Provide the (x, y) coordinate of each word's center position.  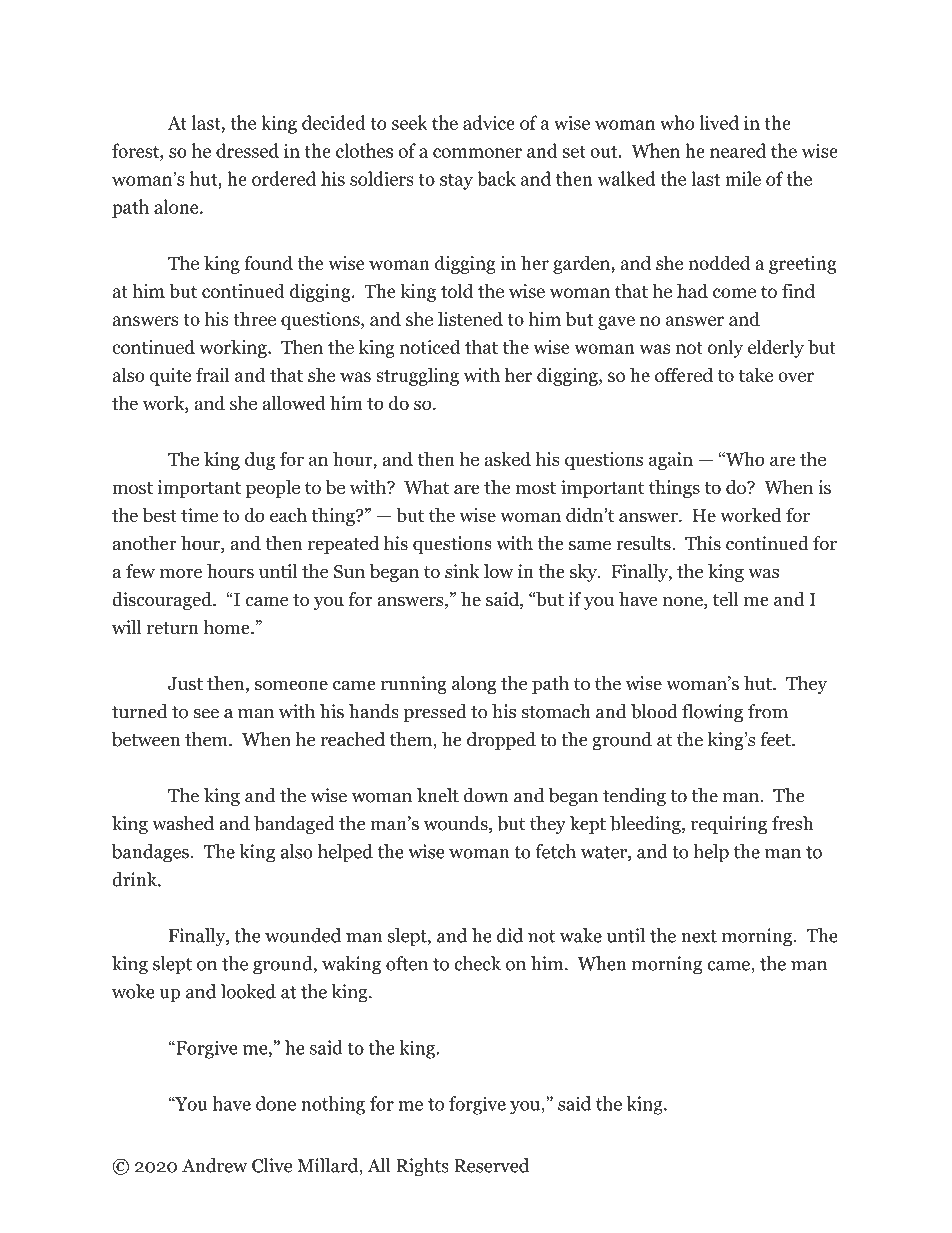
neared (738, 150)
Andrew (214, 1165)
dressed (247, 150)
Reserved (491, 1165)
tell (726, 599)
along (474, 685)
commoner (477, 153)
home (227, 627)
